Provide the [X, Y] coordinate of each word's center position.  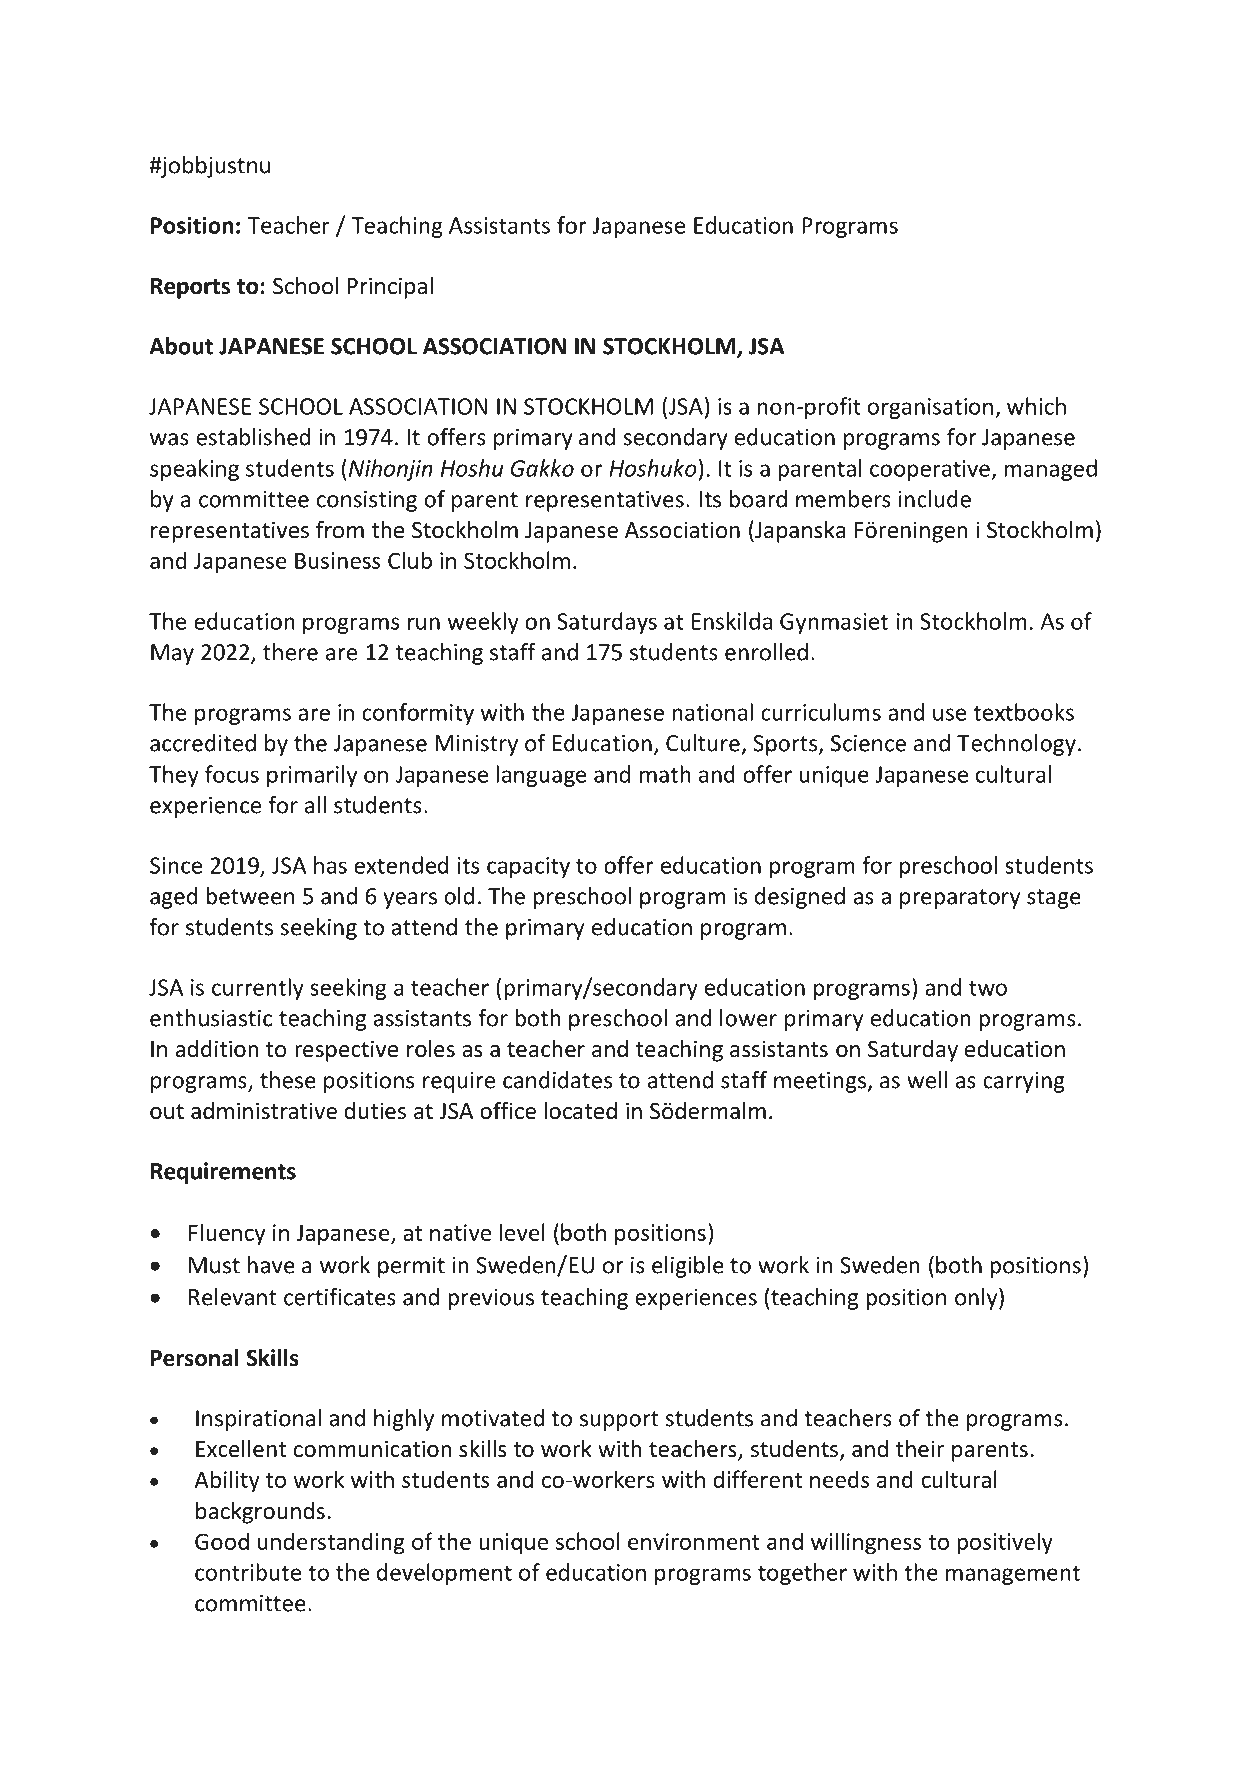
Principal [390, 288]
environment [694, 1541]
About [181, 346]
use [949, 714]
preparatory [960, 899]
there [290, 652]
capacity [528, 867]
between [250, 896]
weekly [483, 623]
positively [1005, 1543]
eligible [688, 1267]
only [977, 1299]
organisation [930, 408]
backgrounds [260, 1513]
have [271, 1265]
